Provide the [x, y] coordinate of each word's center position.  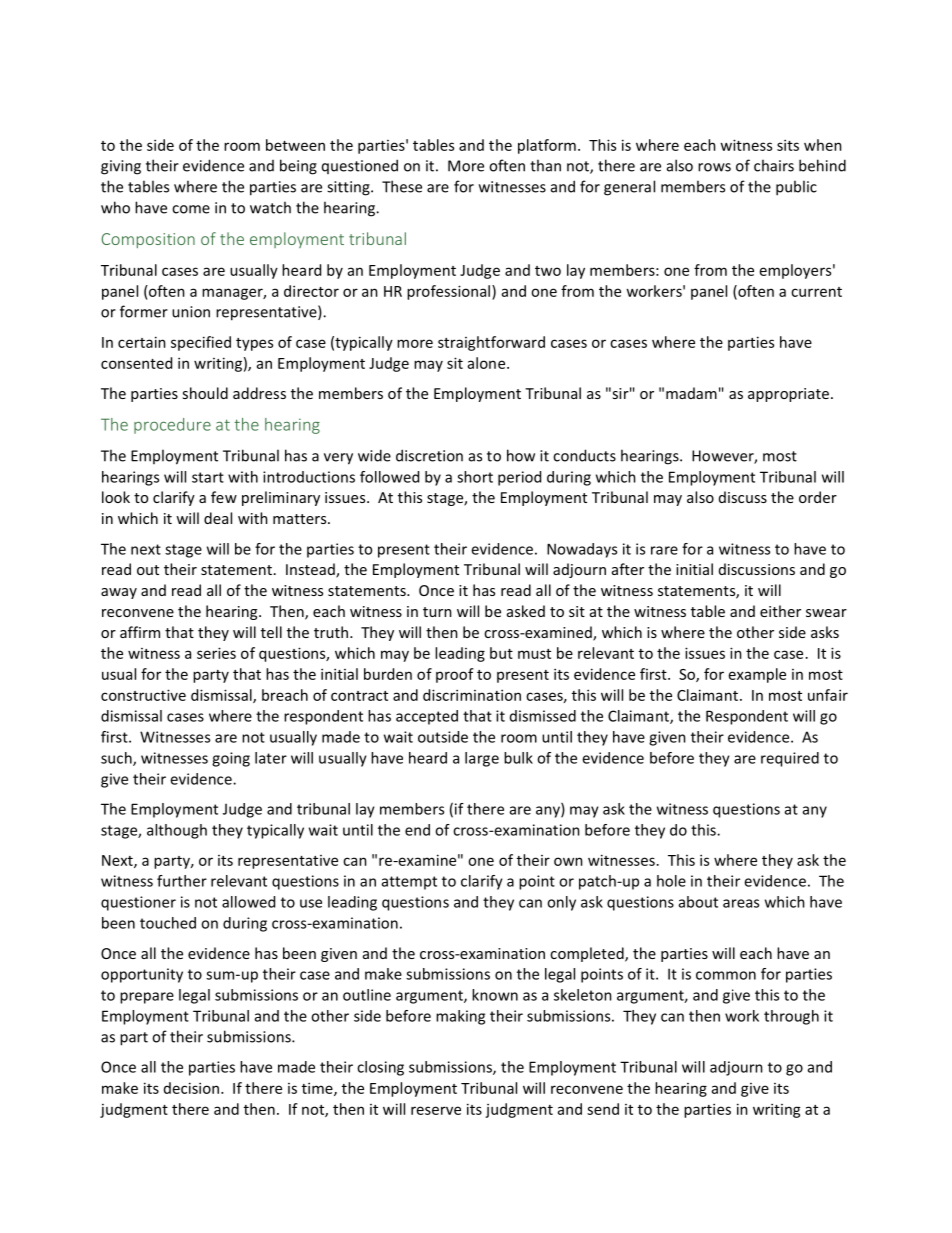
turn [437, 612]
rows [714, 167]
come [191, 209]
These [402, 186]
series [216, 653]
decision [191, 1088]
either [780, 611]
